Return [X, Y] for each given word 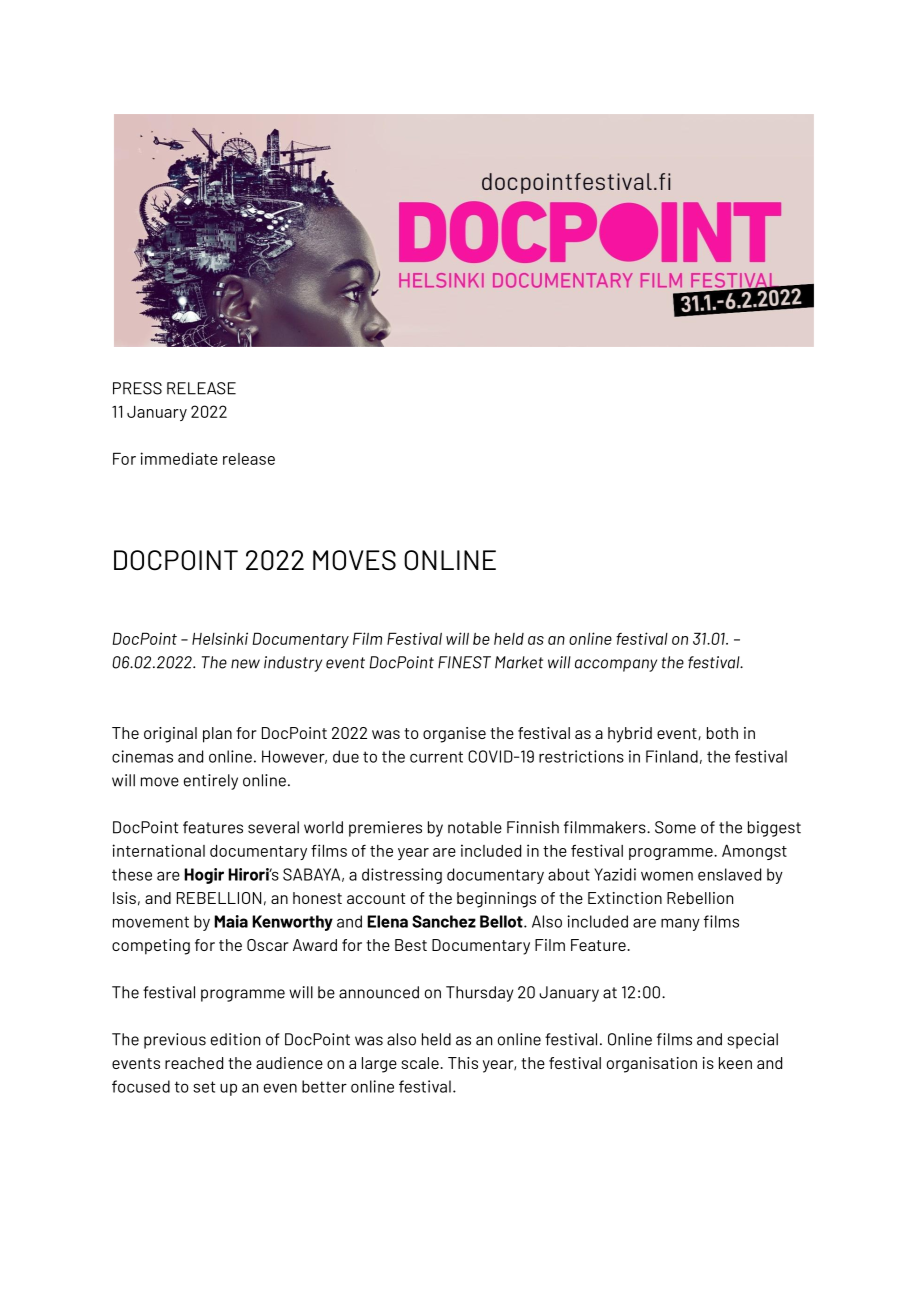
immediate [179, 458]
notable [475, 827]
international [158, 850]
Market [519, 662]
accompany [616, 665]
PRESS [137, 388]
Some [675, 827]
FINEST [464, 662]
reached [194, 1063]
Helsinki [220, 638]
